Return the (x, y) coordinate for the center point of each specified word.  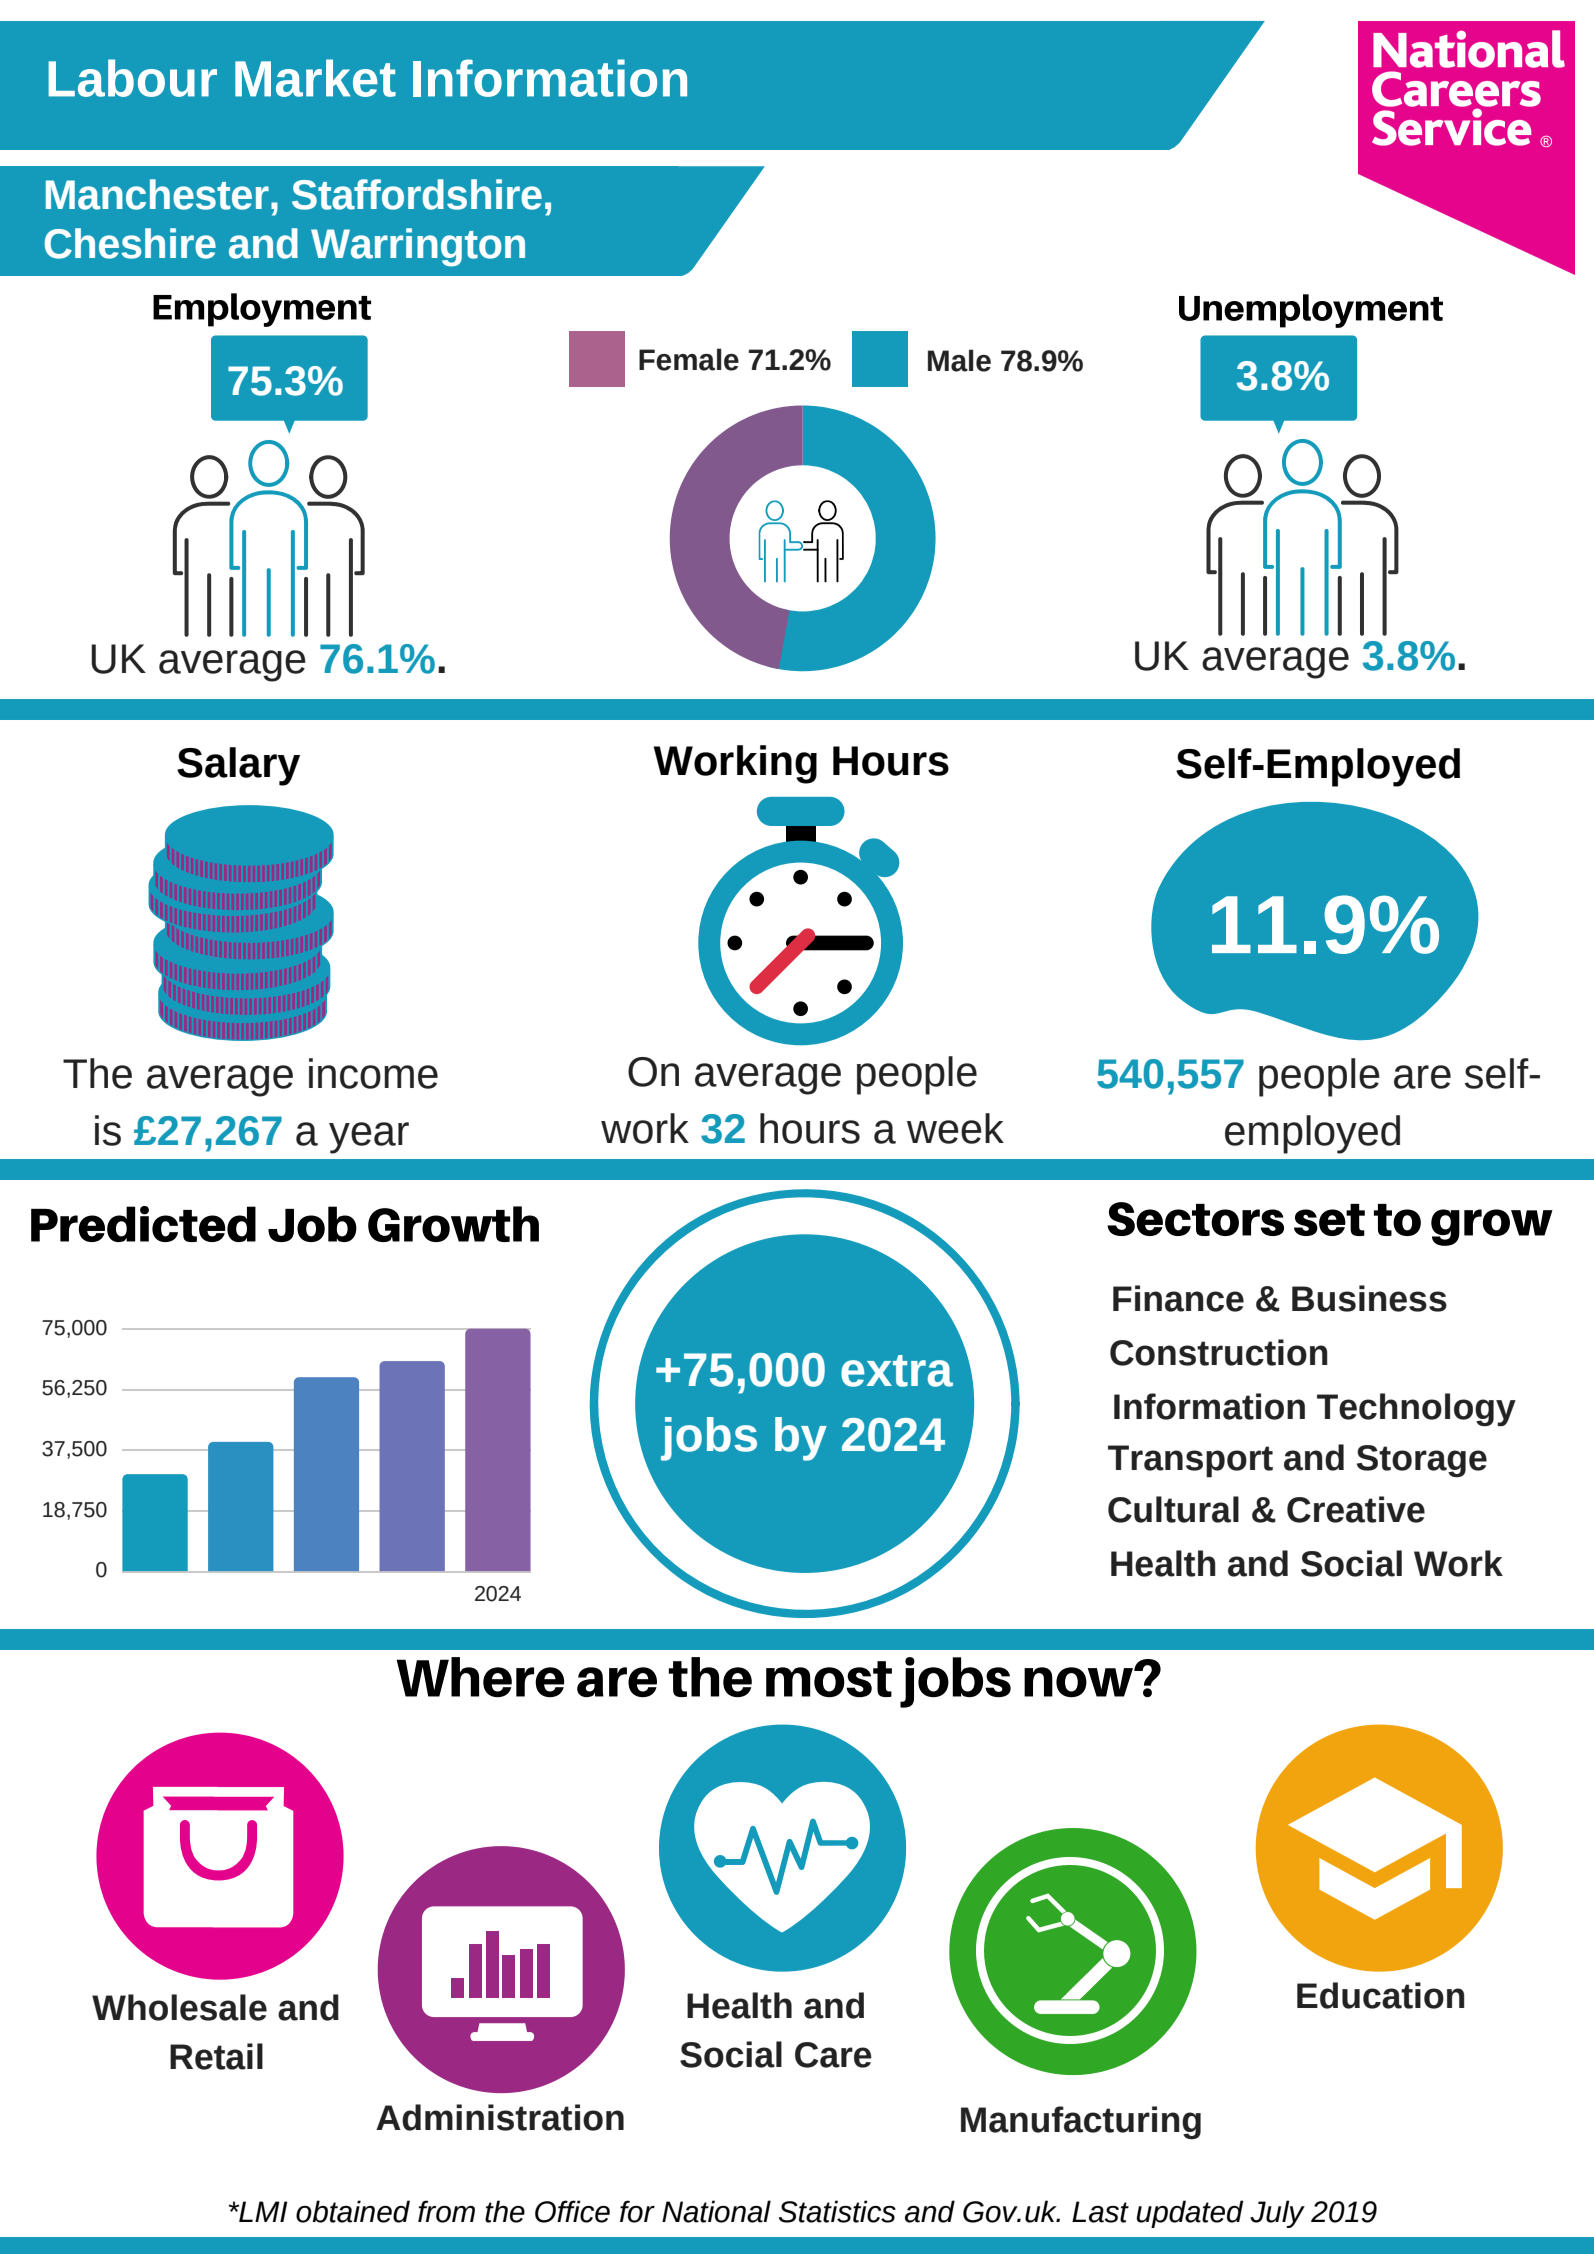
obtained (353, 2211)
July (1277, 2214)
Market (315, 78)
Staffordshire (417, 194)
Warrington (418, 247)
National (716, 2211)
